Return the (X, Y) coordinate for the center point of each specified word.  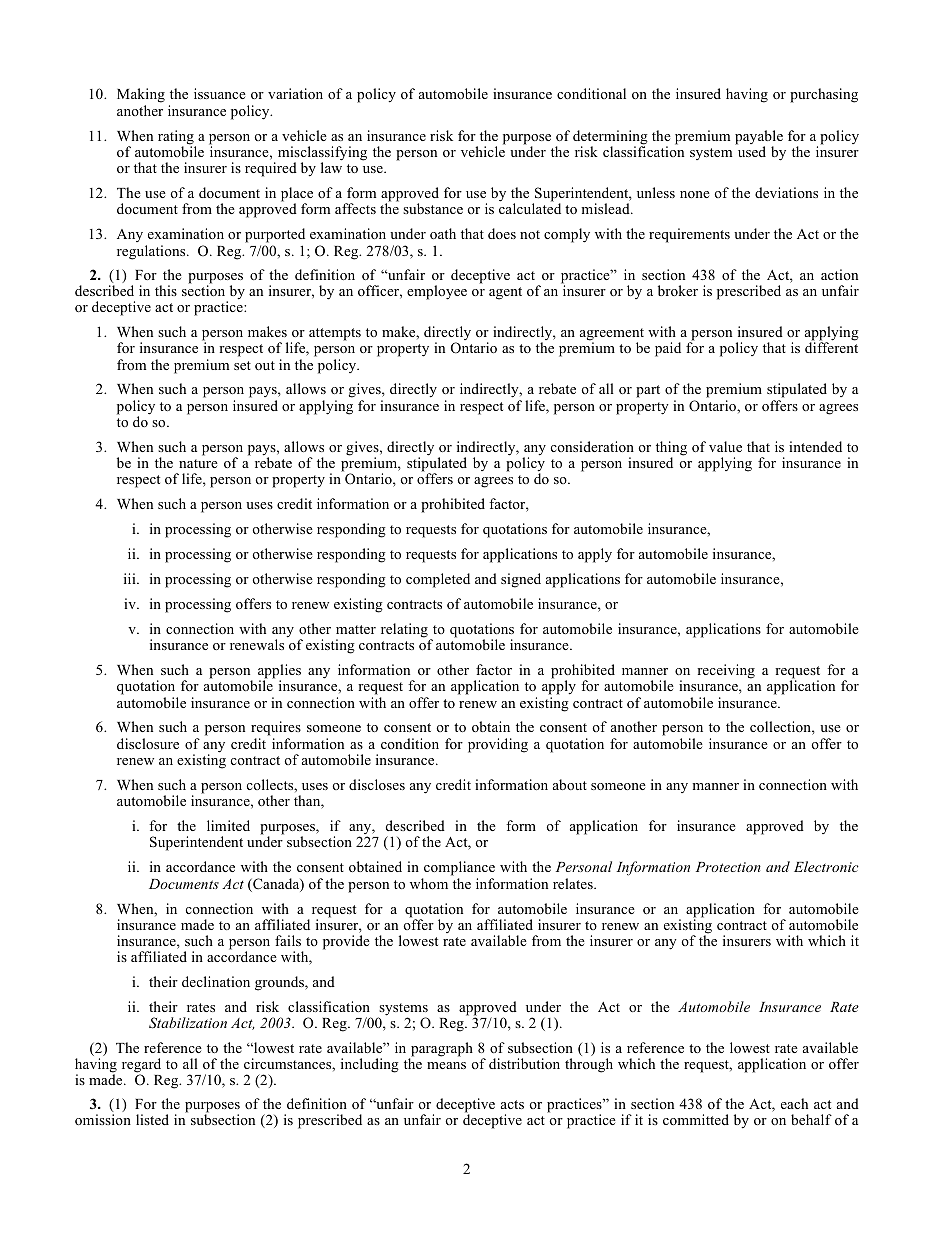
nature (198, 463)
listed (152, 1119)
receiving (726, 671)
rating (177, 138)
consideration (592, 446)
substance (433, 208)
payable (759, 138)
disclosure (148, 743)
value (725, 446)
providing (498, 745)
